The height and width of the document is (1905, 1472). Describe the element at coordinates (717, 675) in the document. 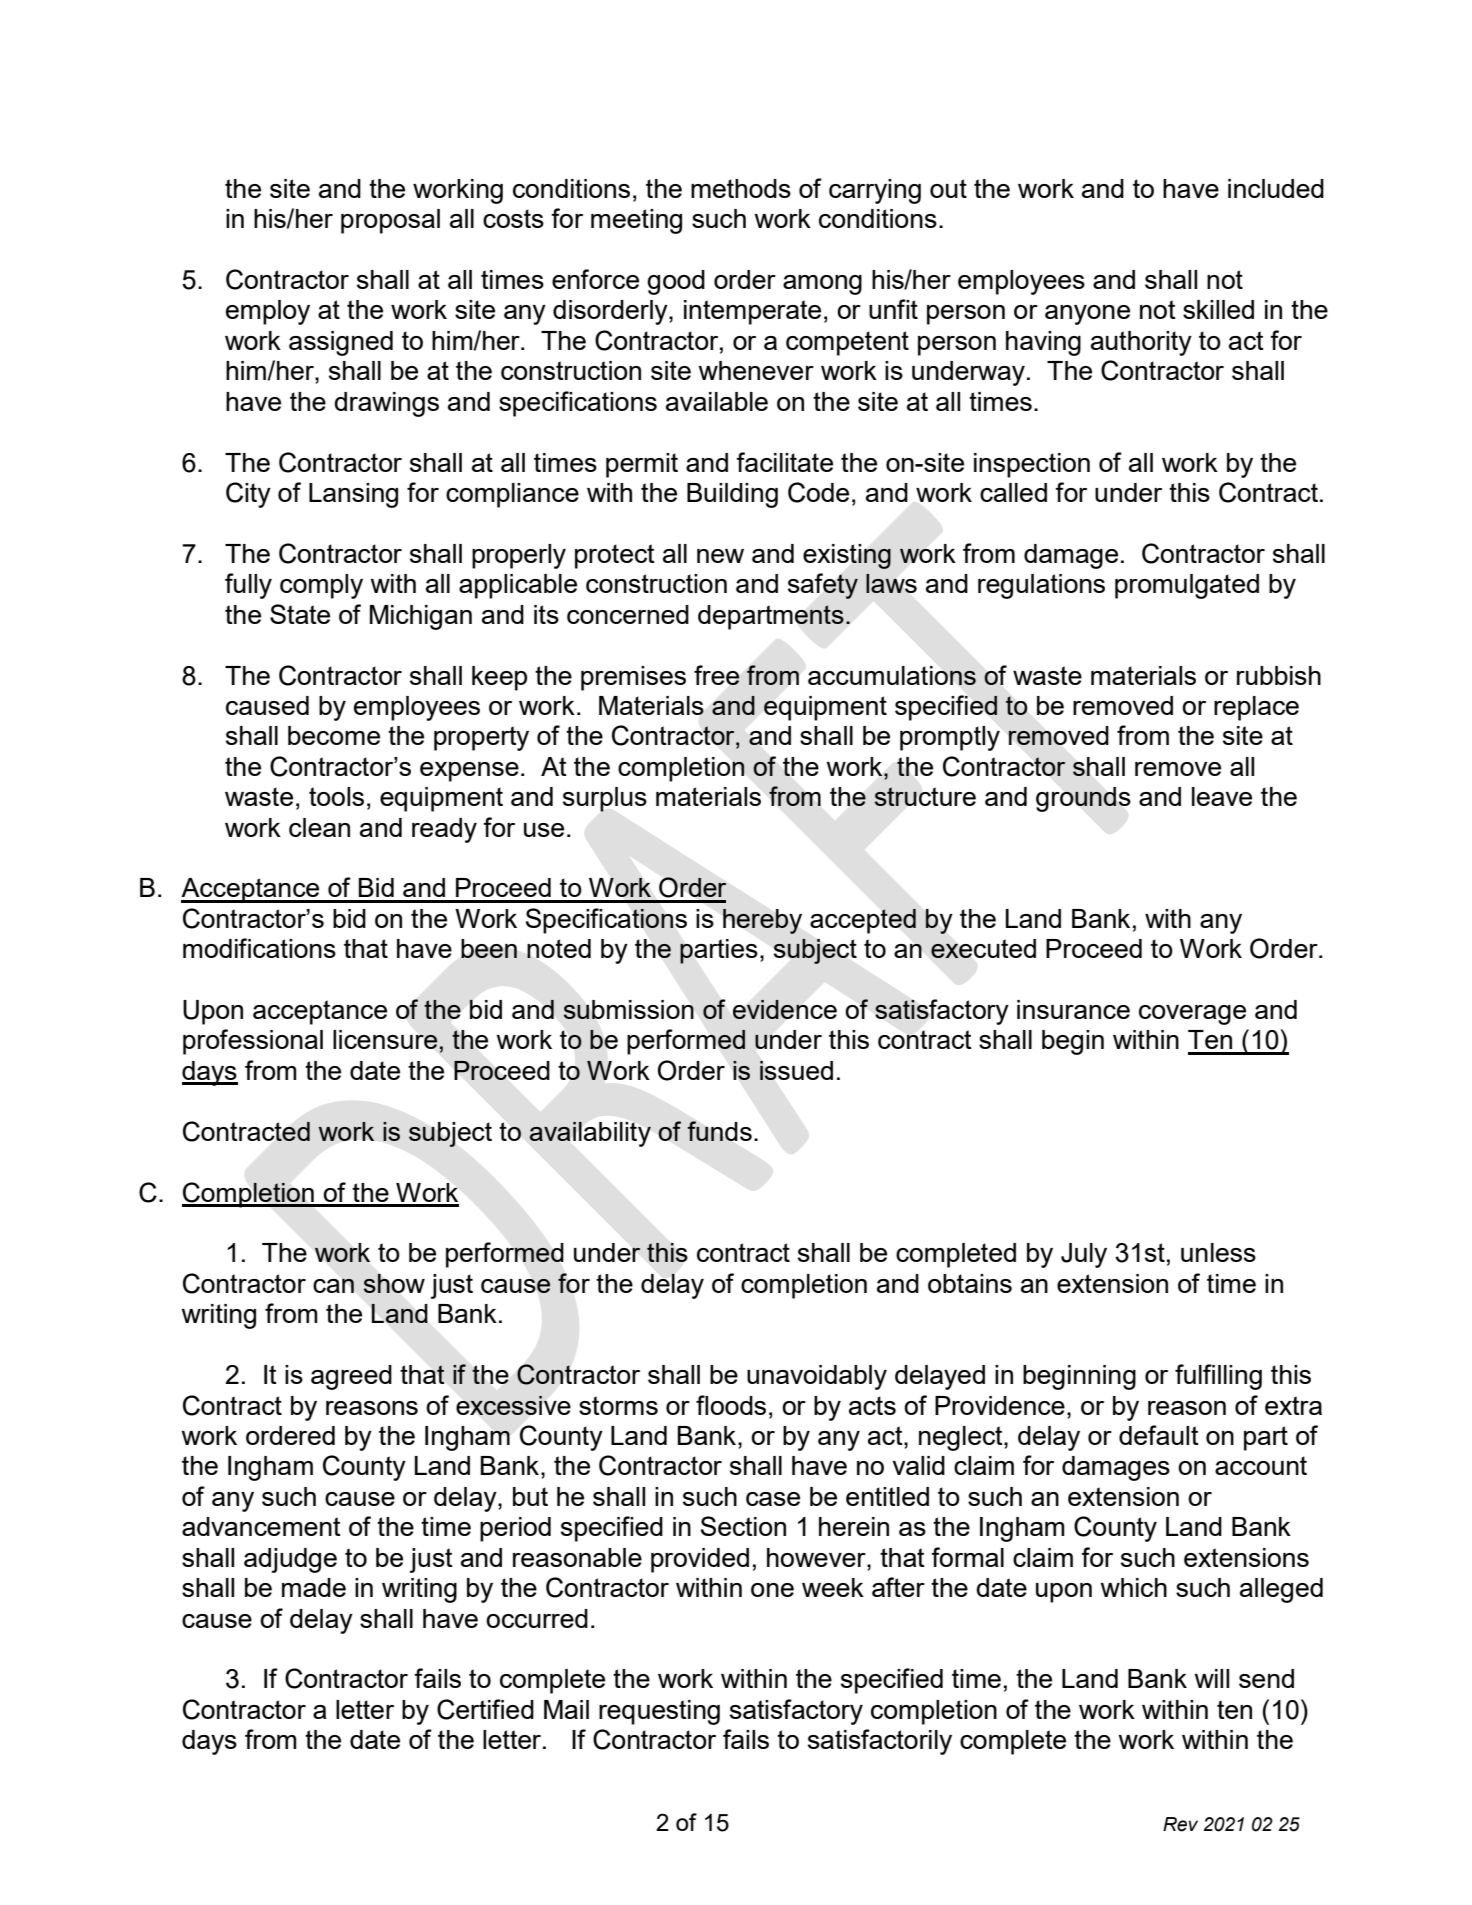

I see `free` at that location.
